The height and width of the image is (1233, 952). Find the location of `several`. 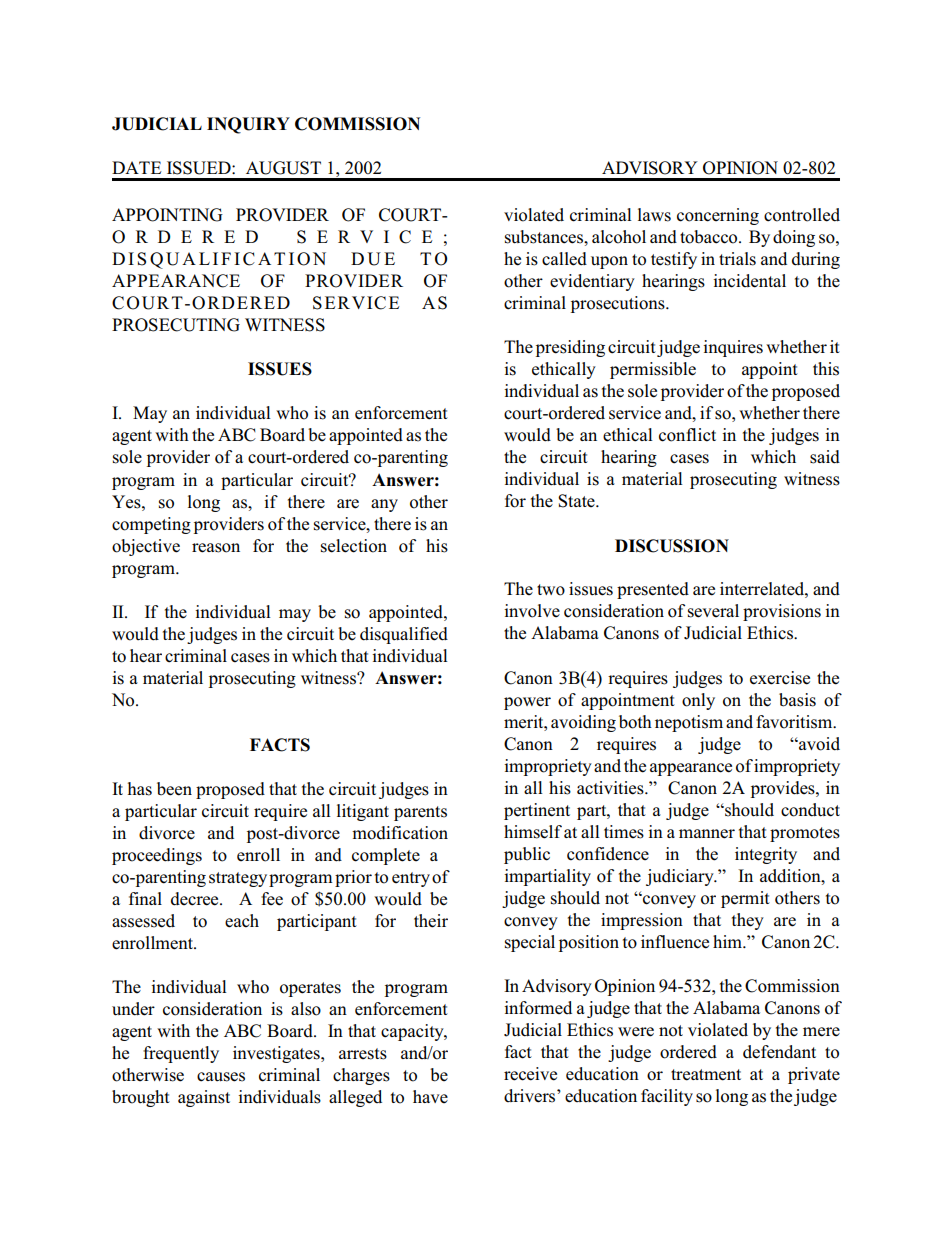

several is located at coordinates (713, 611).
